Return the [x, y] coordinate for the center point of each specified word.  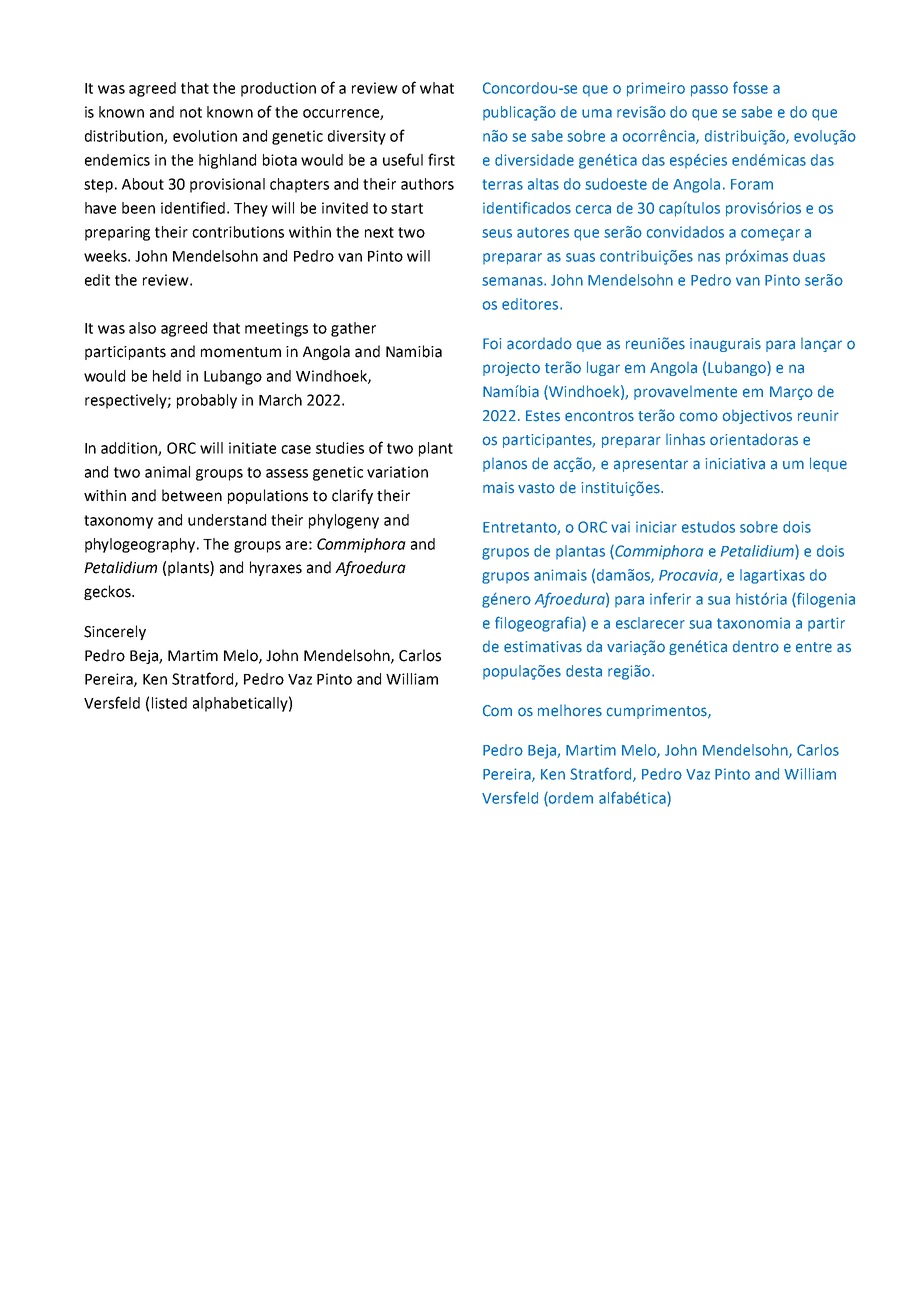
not [191, 112]
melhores [570, 711]
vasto [536, 488]
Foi [492, 344]
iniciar [656, 527]
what [437, 88]
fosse [750, 87]
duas [809, 256]
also [142, 328]
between [192, 495]
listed [169, 703]
